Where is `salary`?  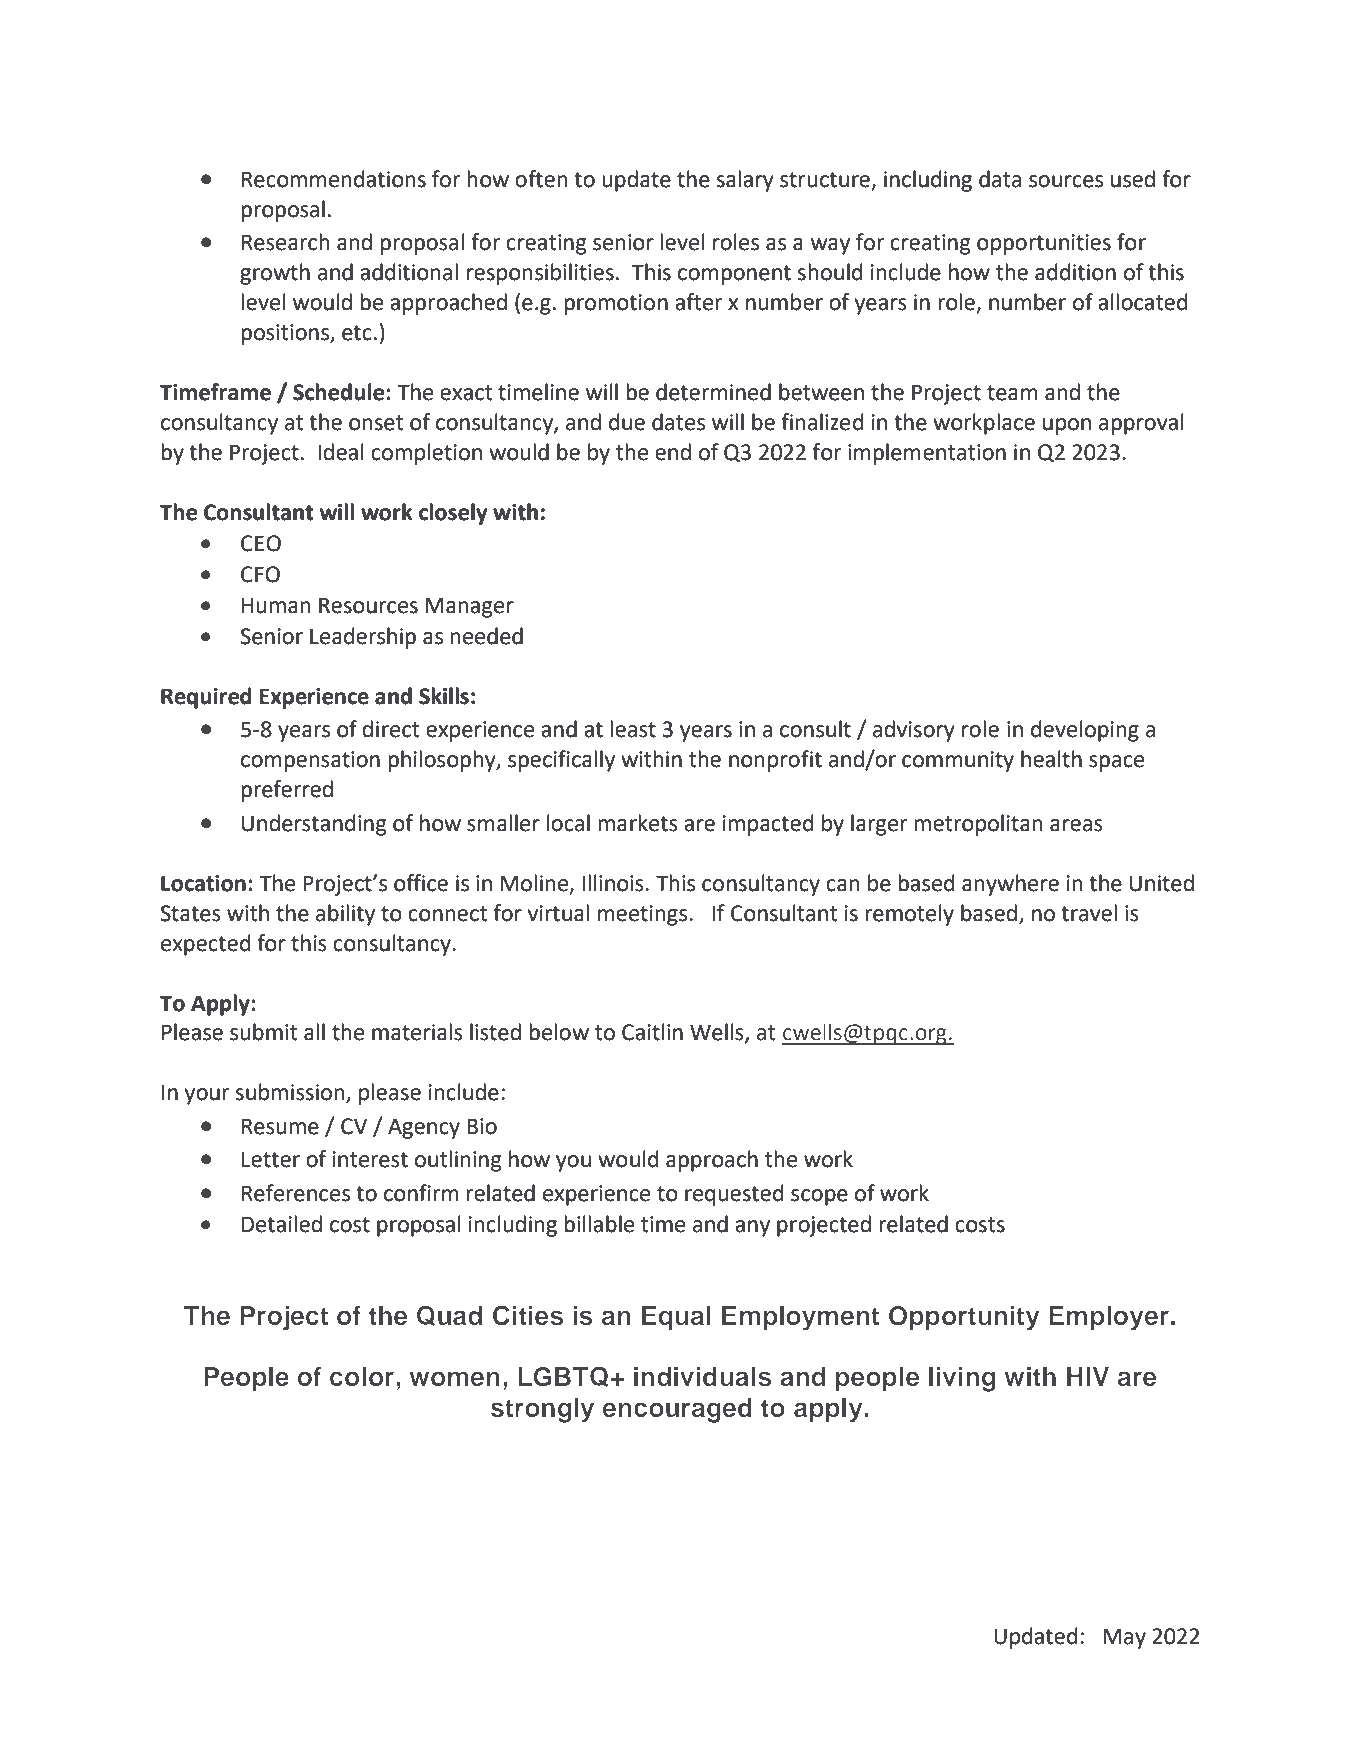 salary is located at coordinates (745, 181).
